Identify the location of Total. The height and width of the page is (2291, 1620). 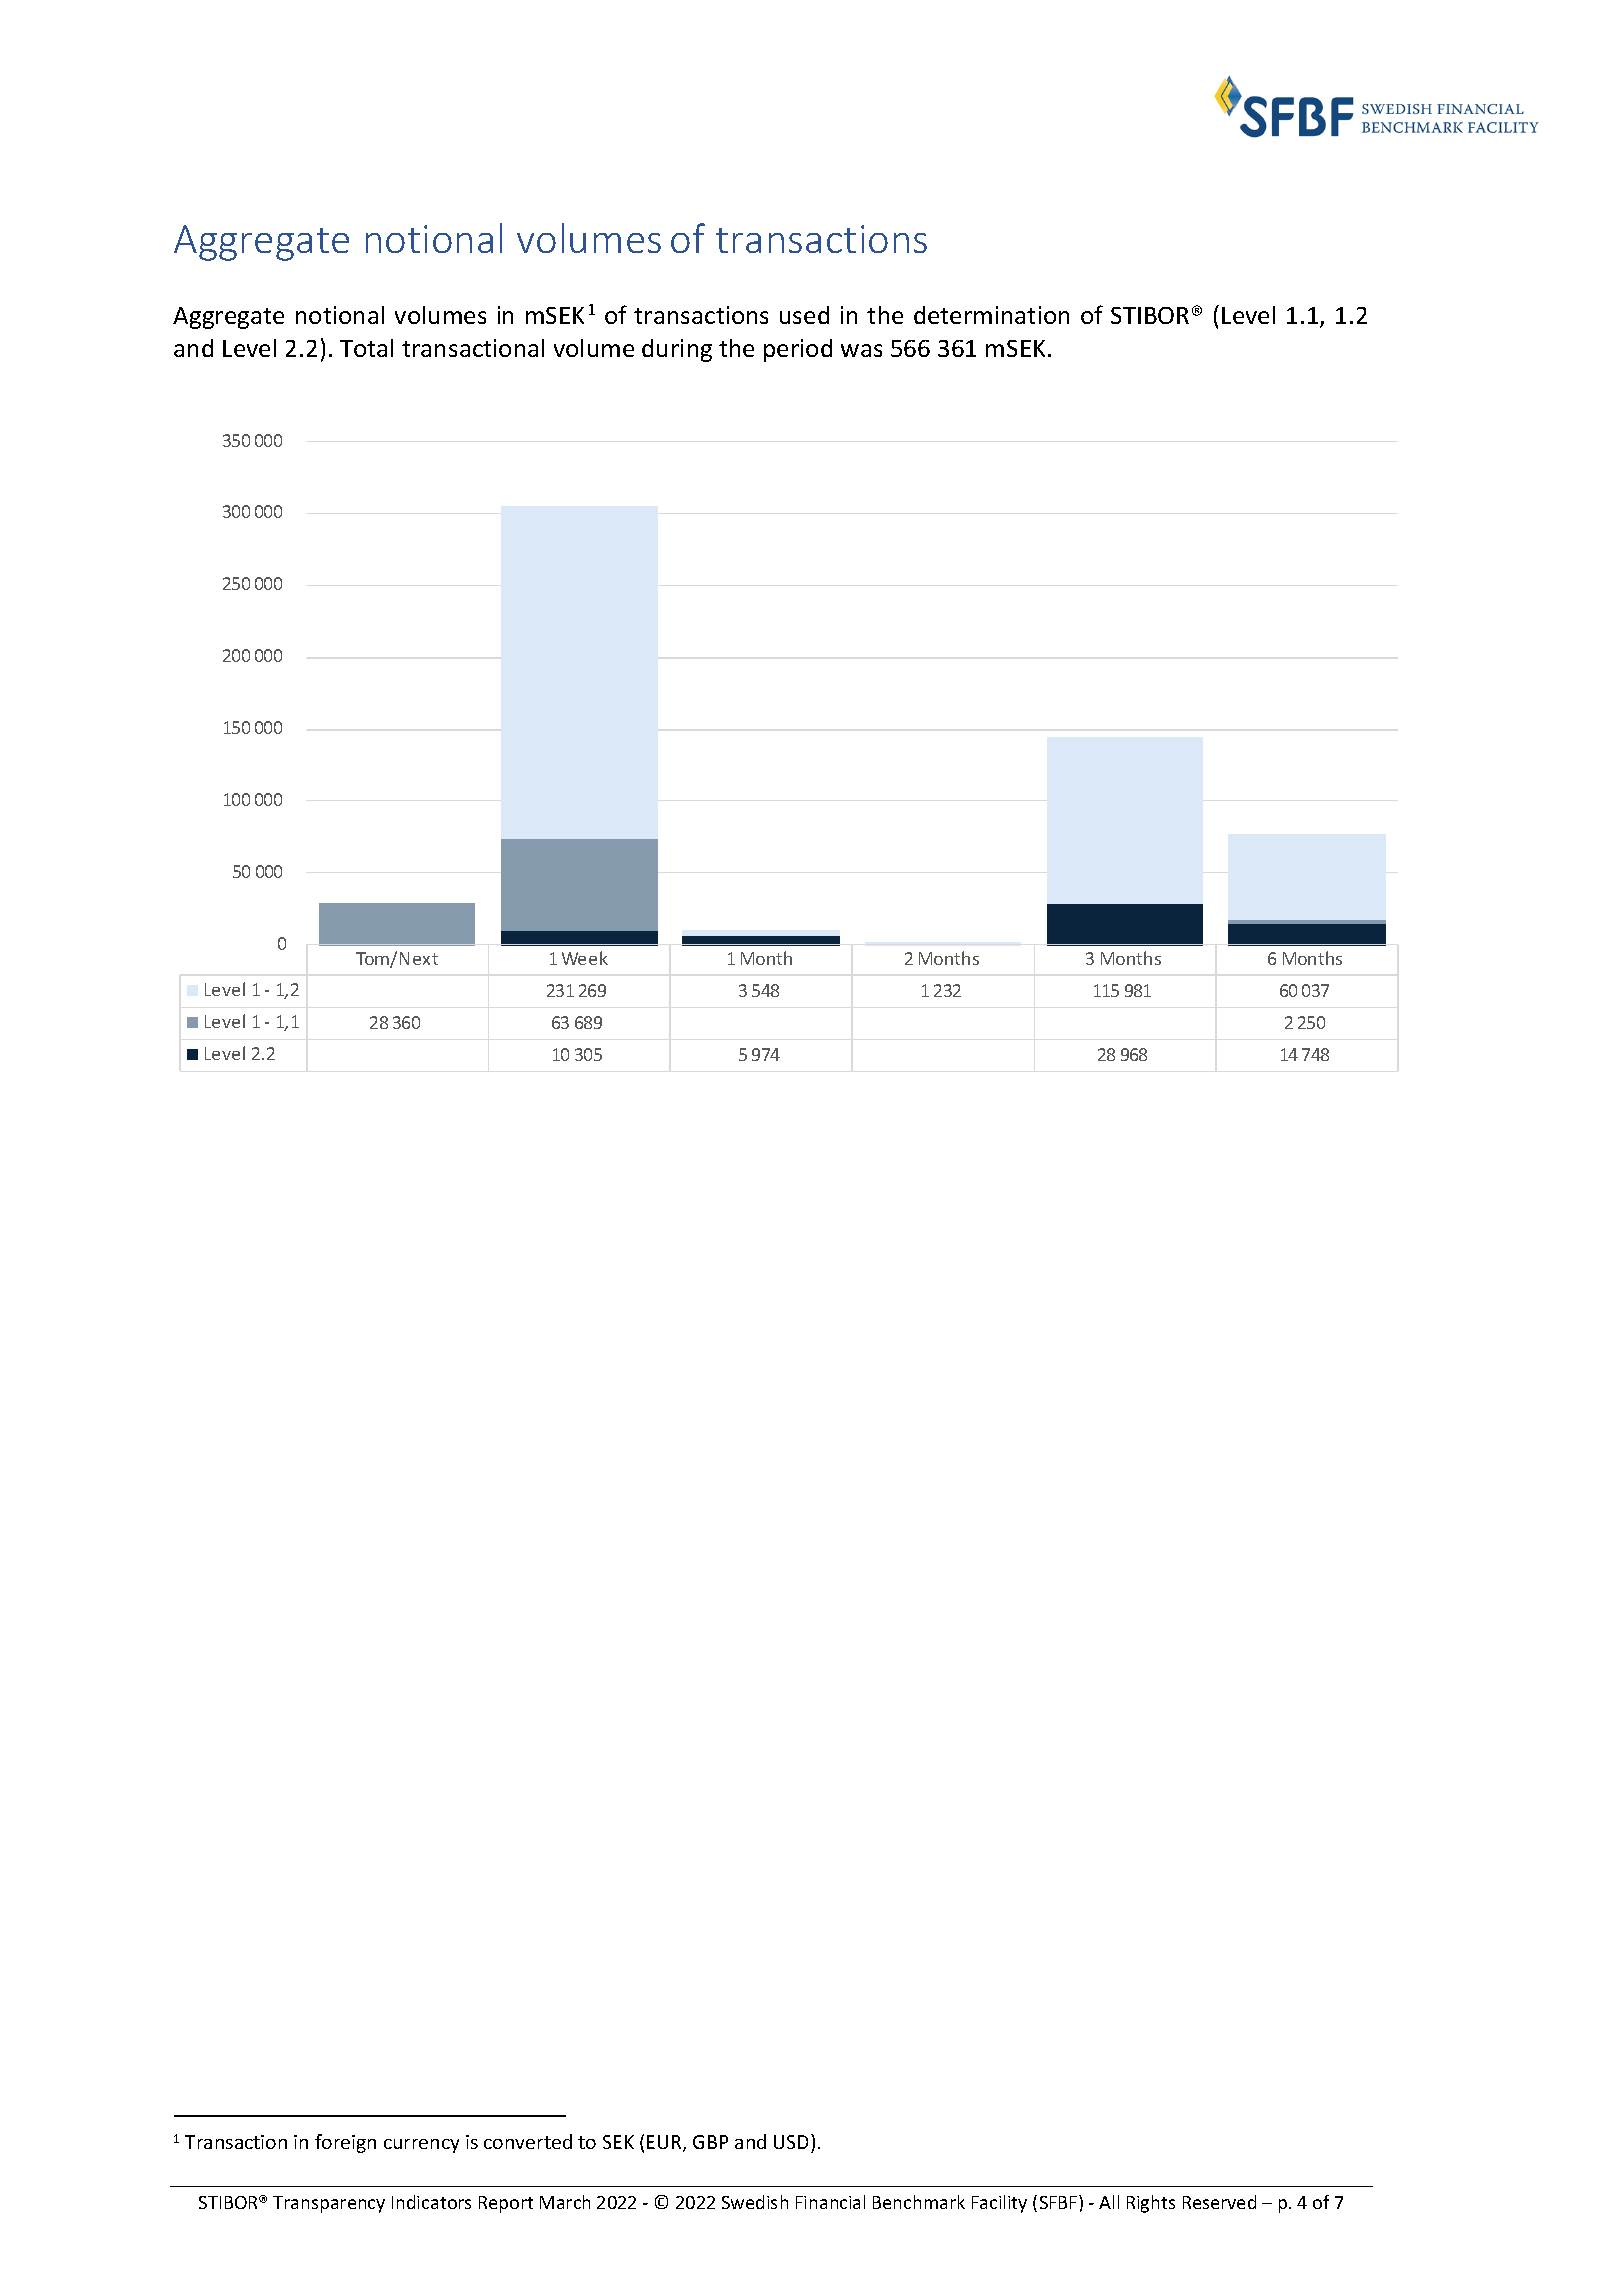
(366, 348).
